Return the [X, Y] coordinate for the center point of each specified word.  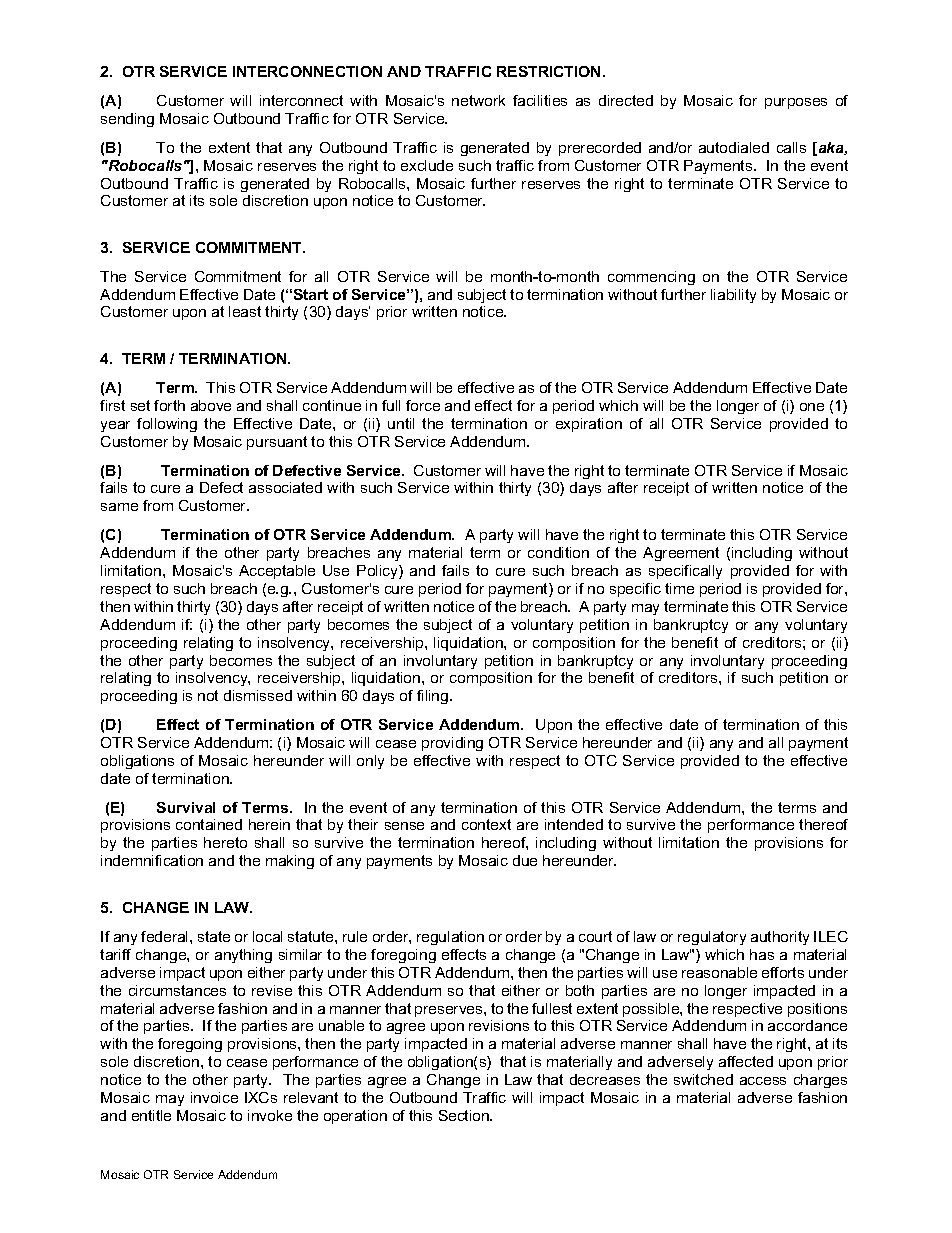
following [167, 425]
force [423, 405]
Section [465, 1115]
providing [452, 744]
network [478, 100]
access [763, 1081]
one [812, 407]
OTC [601, 760]
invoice [214, 1097]
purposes [796, 103]
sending [127, 120]
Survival [186, 807]
